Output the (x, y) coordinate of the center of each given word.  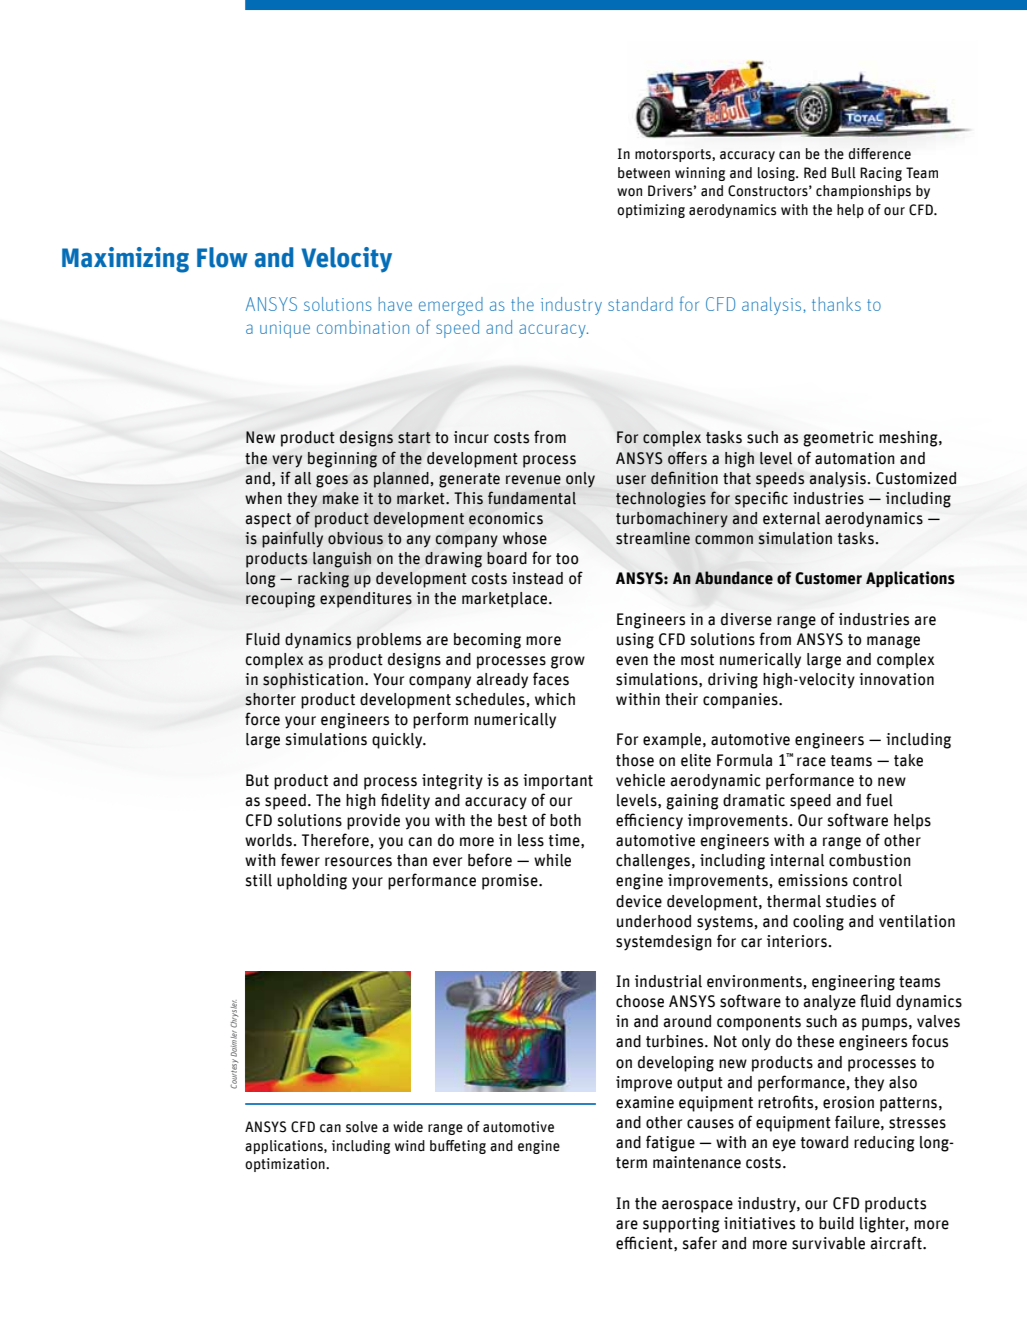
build (836, 1223)
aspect (268, 520)
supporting (681, 1225)
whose (525, 538)
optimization (286, 1165)
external (791, 518)
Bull (844, 173)
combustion (870, 860)
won (629, 192)
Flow (222, 257)
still (258, 880)
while (552, 860)
